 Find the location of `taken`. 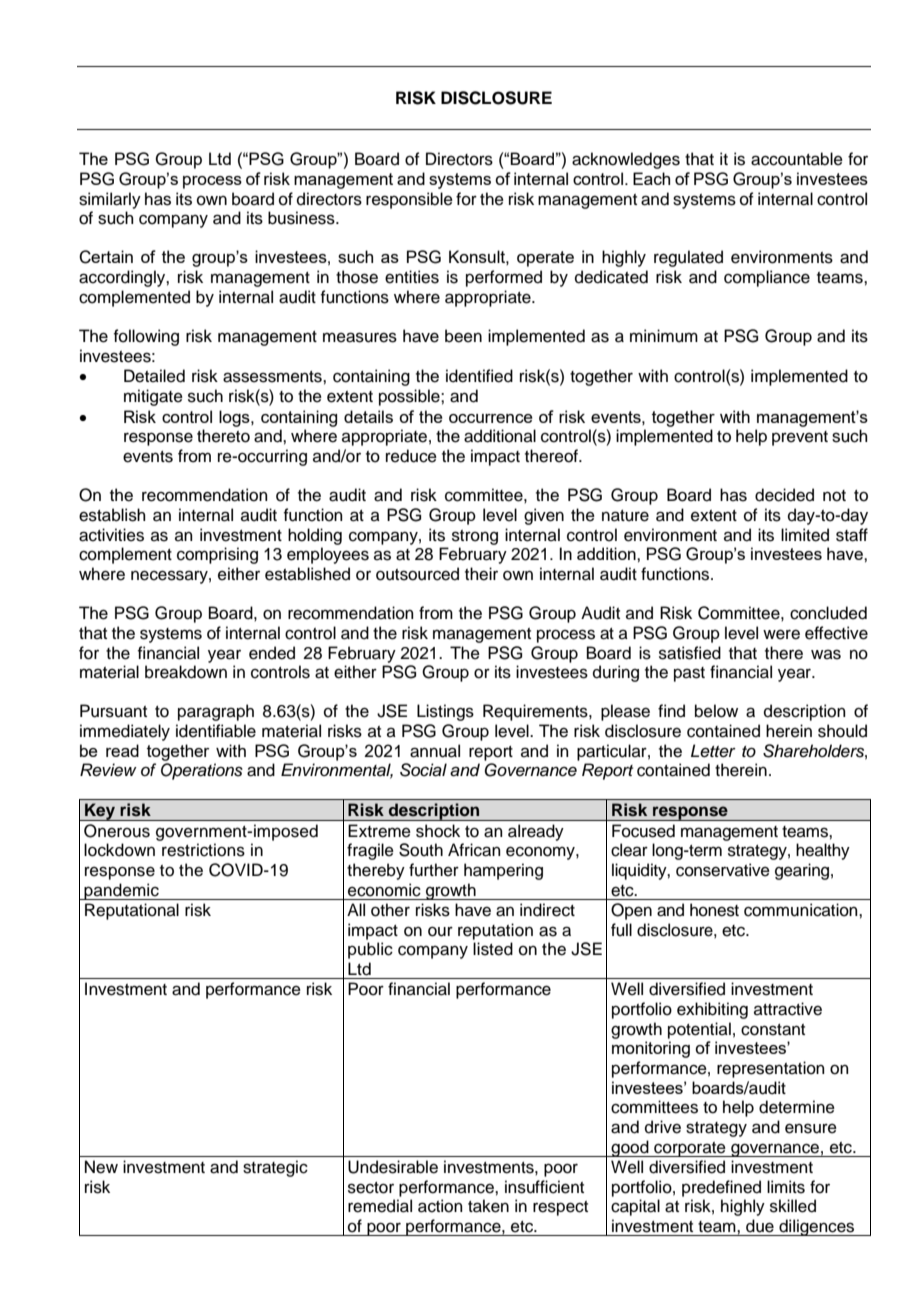

taken is located at coordinates (488, 1206).
